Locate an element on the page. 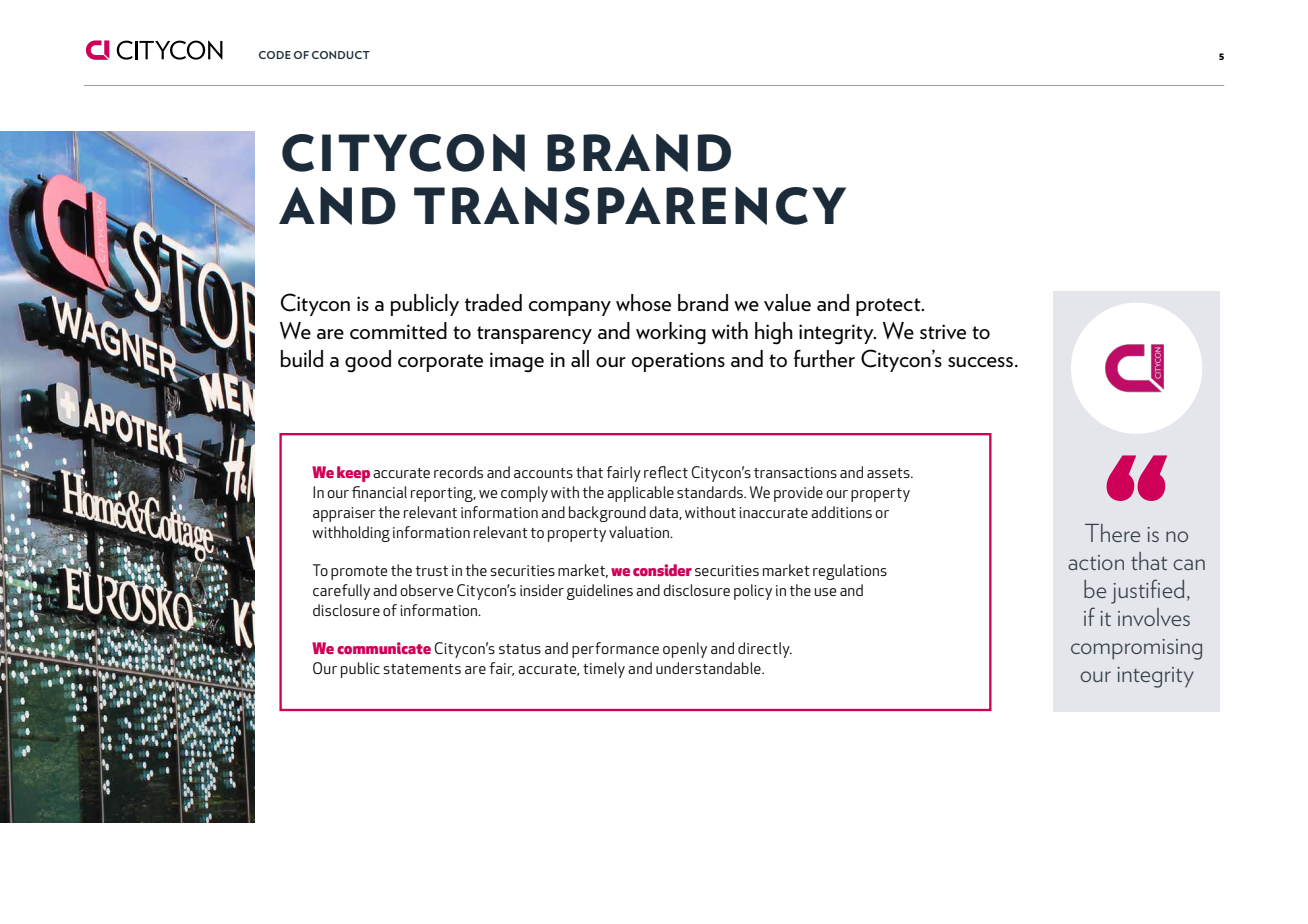 Image resolution: width=1308 pixels, height=924 pixels. CODE is located at coordinates (275, 55).
